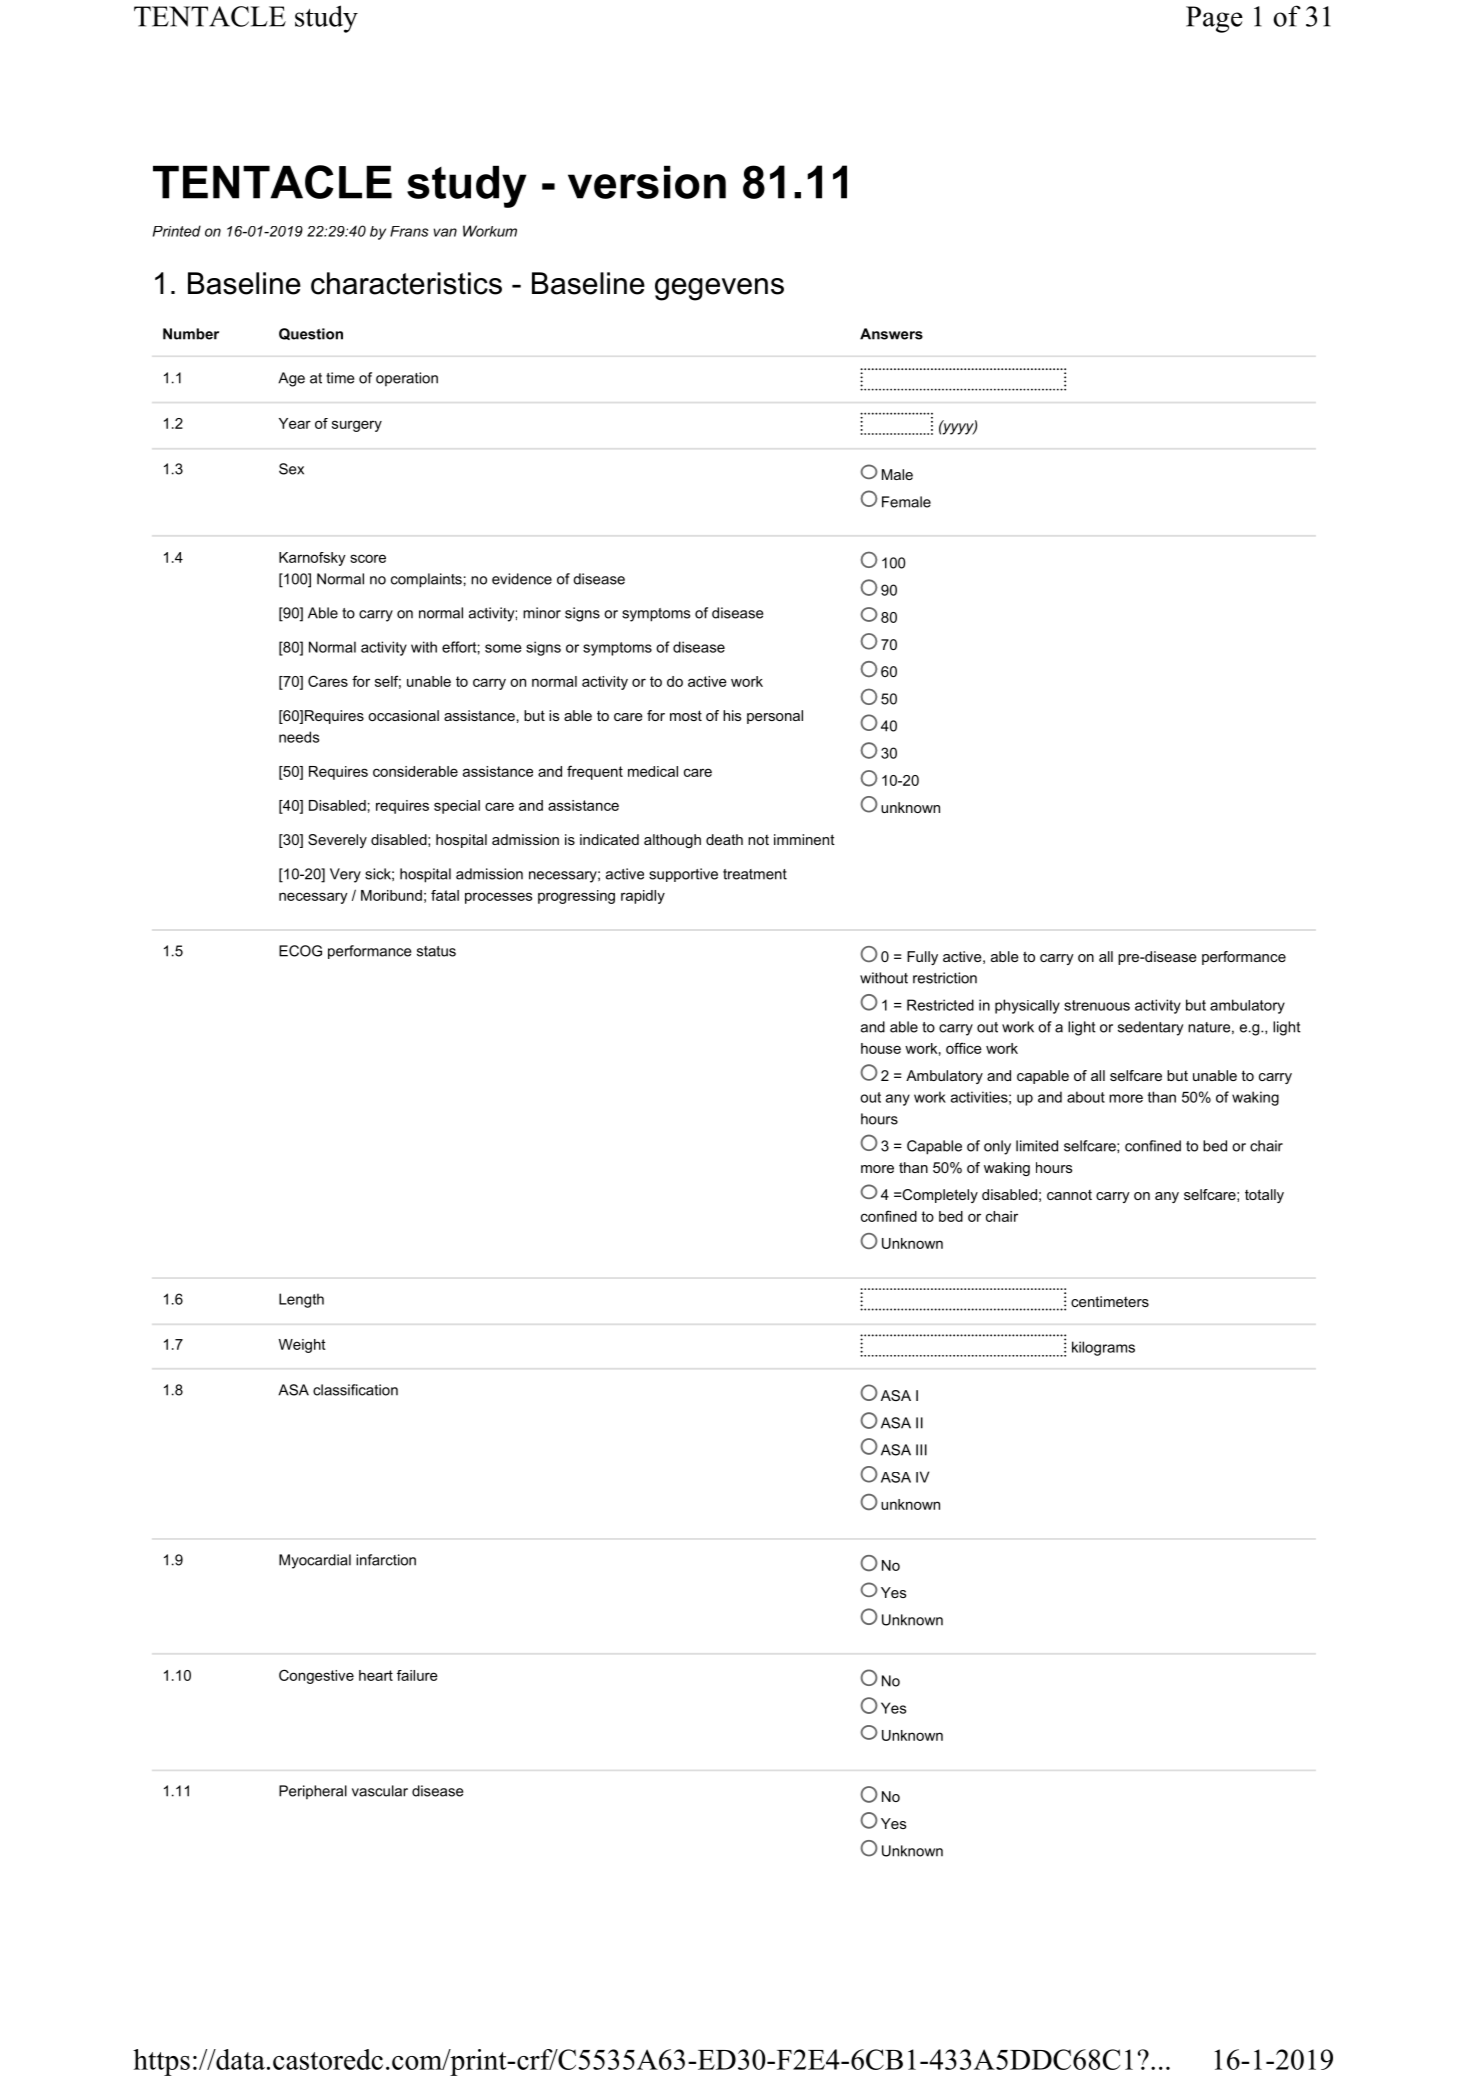 Image resolution: width=1469 pixels, height=2078 pixels. I want to click on version, so click(647, 182).
